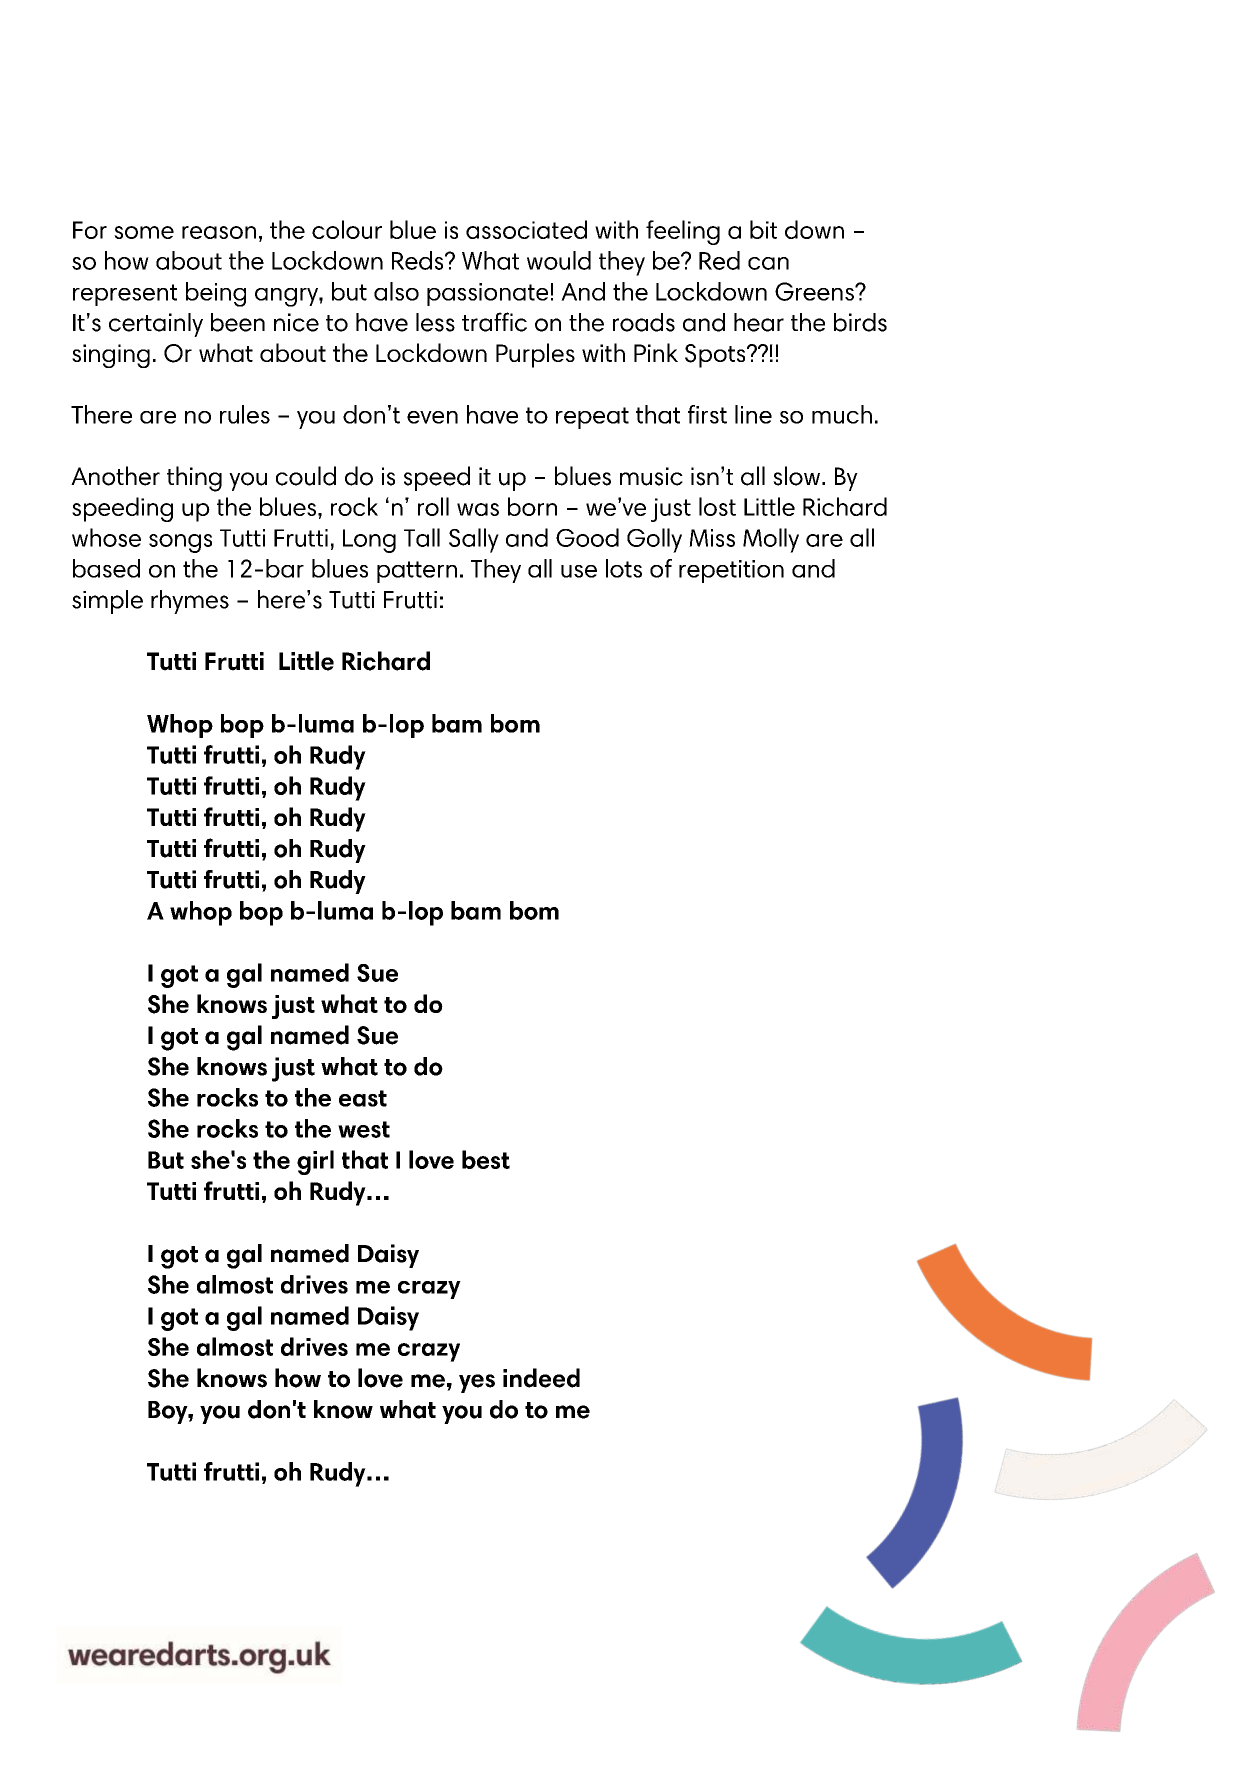  Describe the element at coordinates (768, 263) in the image. I see `can` at that location.
